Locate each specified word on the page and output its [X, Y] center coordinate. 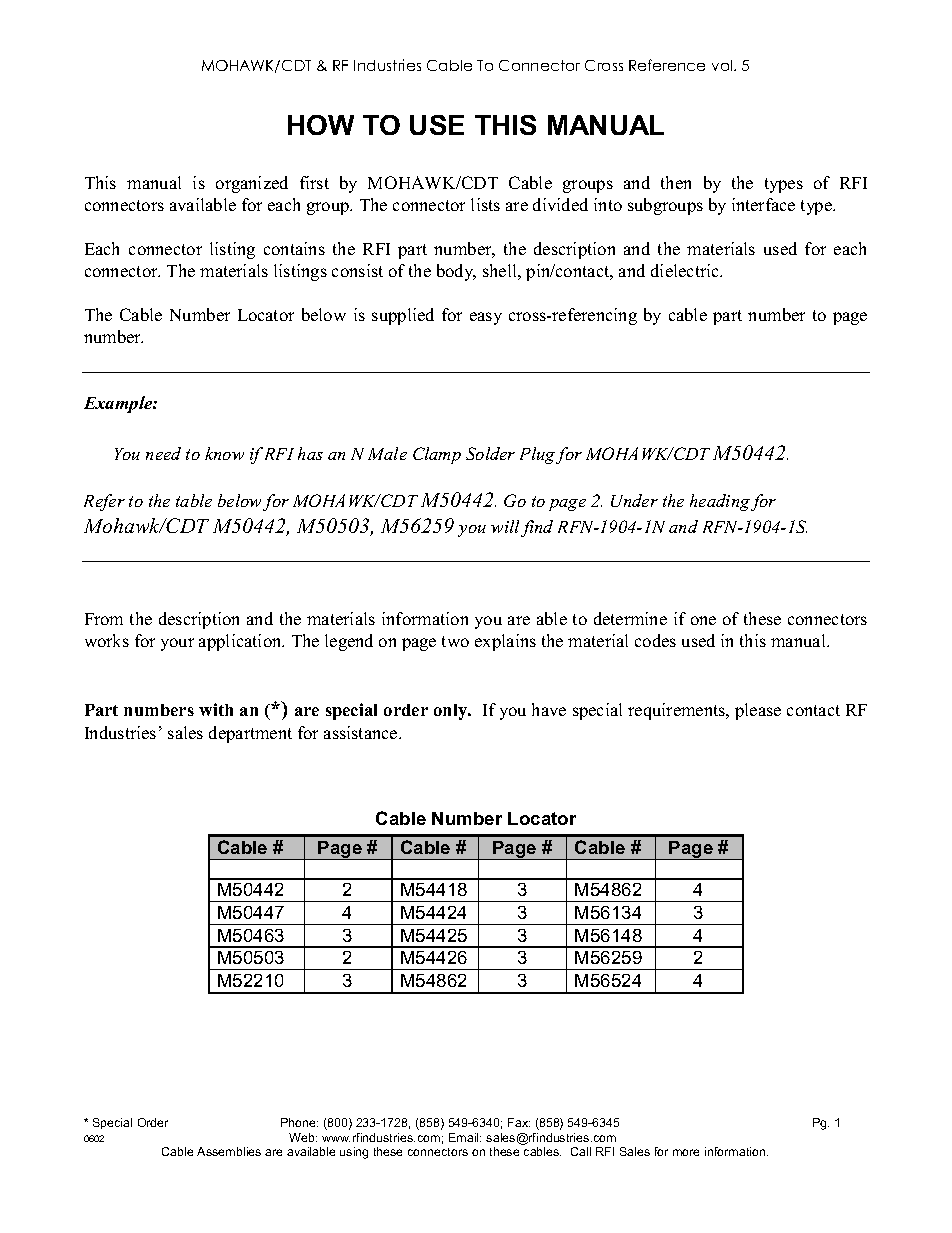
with [216, 709]
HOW [321, 125]
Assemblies [229, 1151]
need [163, 453]
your [177, 644]
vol [723, 65]
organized [252, 184]
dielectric [686, 270]
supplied [403, 316]
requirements [678, 711]
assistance [362, 732]
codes [655, 640]
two [455, 641]
